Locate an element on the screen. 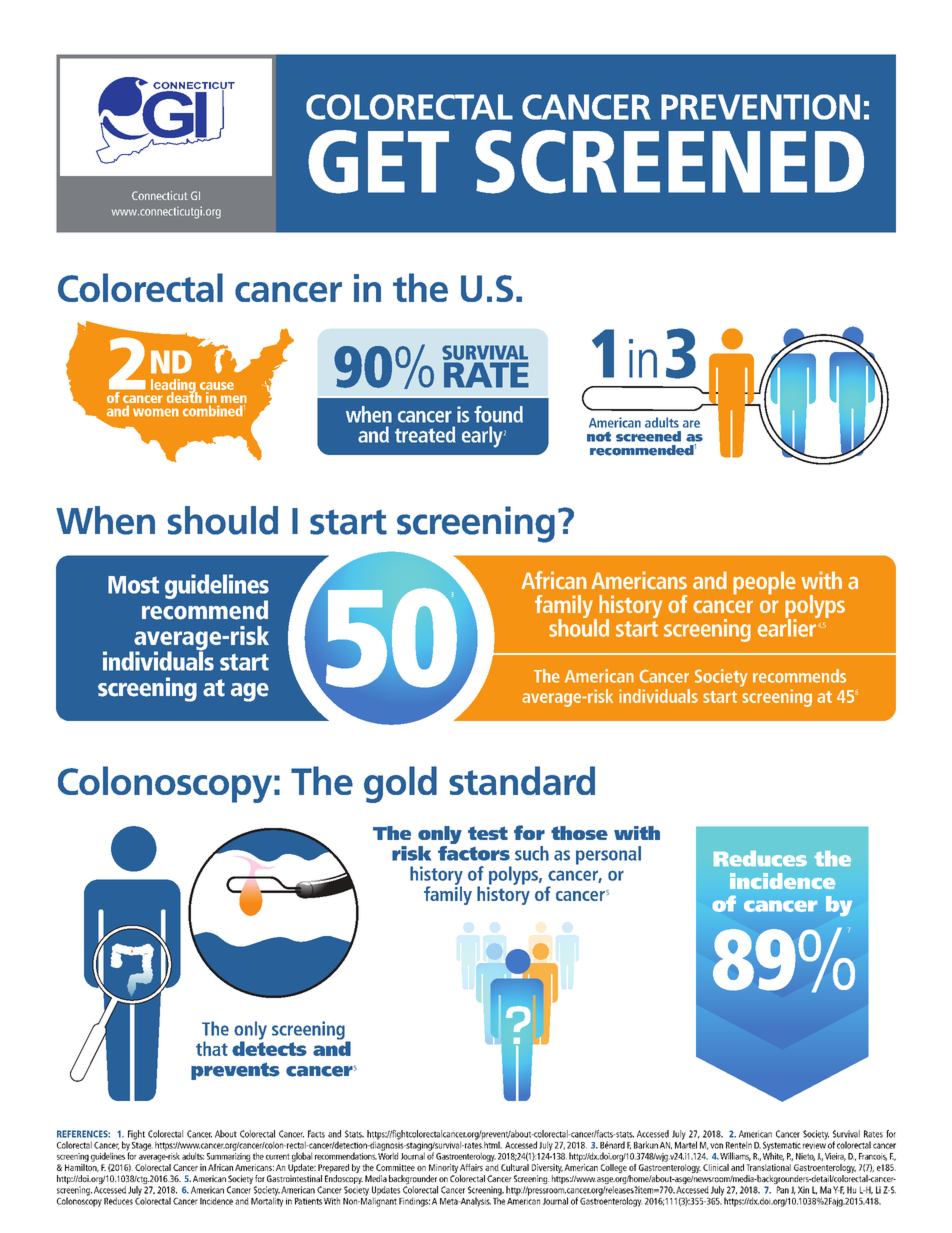 This screenshot has width=952, height=1233. that is located at coordinates (212, 1048).
